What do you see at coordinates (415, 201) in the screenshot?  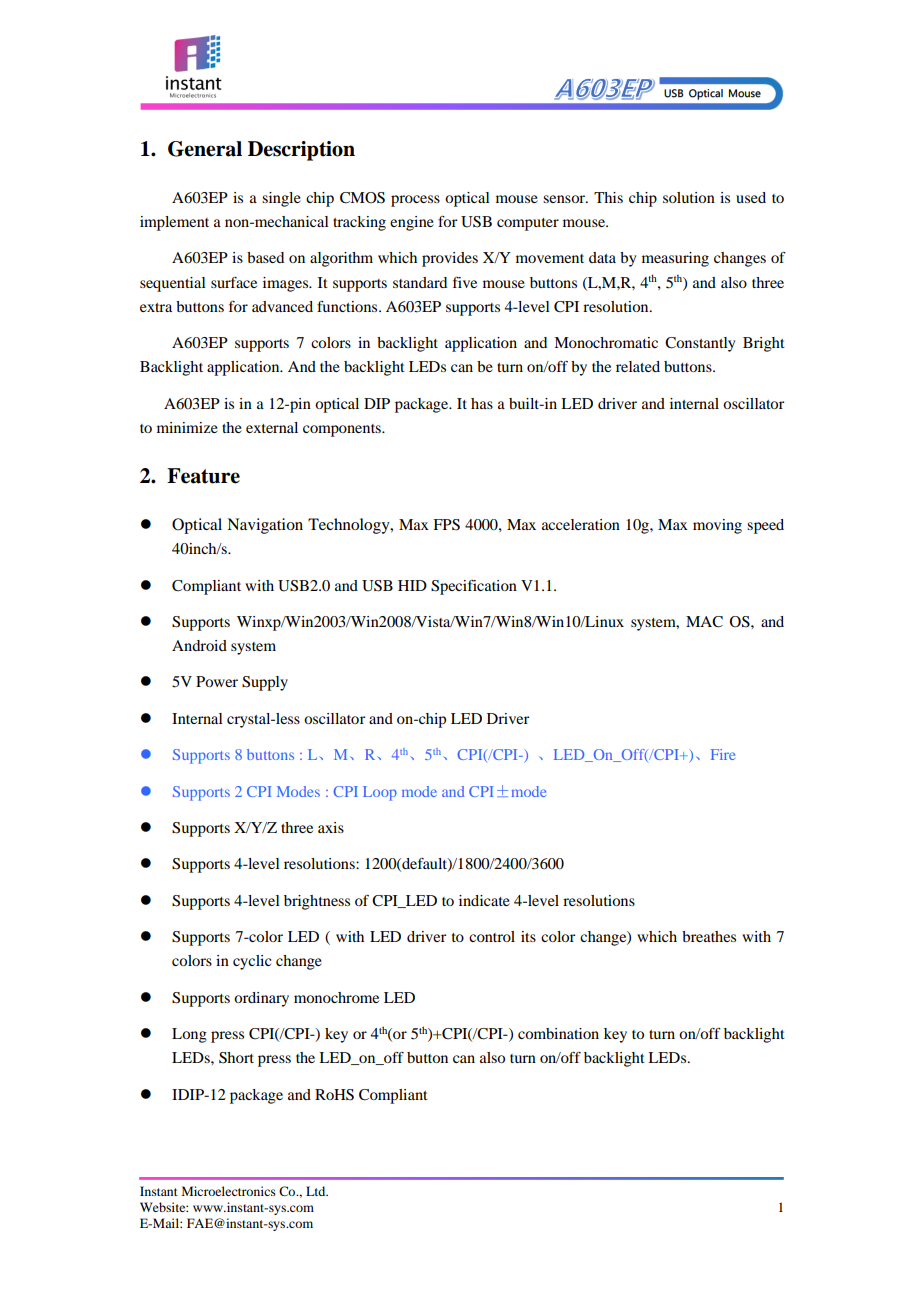 I see `process` at bounding box center [415, 201].
